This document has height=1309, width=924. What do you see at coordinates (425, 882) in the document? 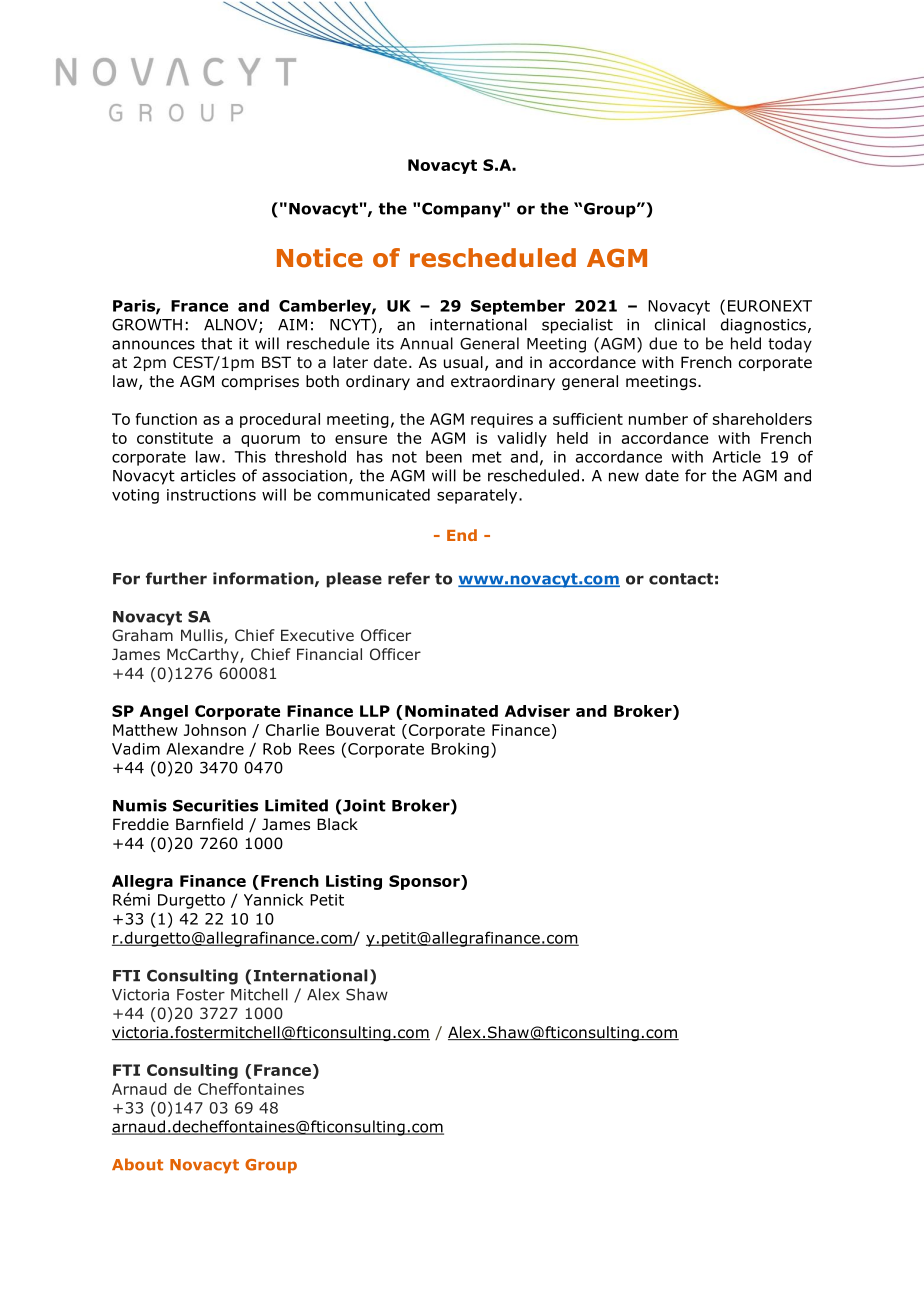
I see `Sponsor` at bounding box center [425, 882].
